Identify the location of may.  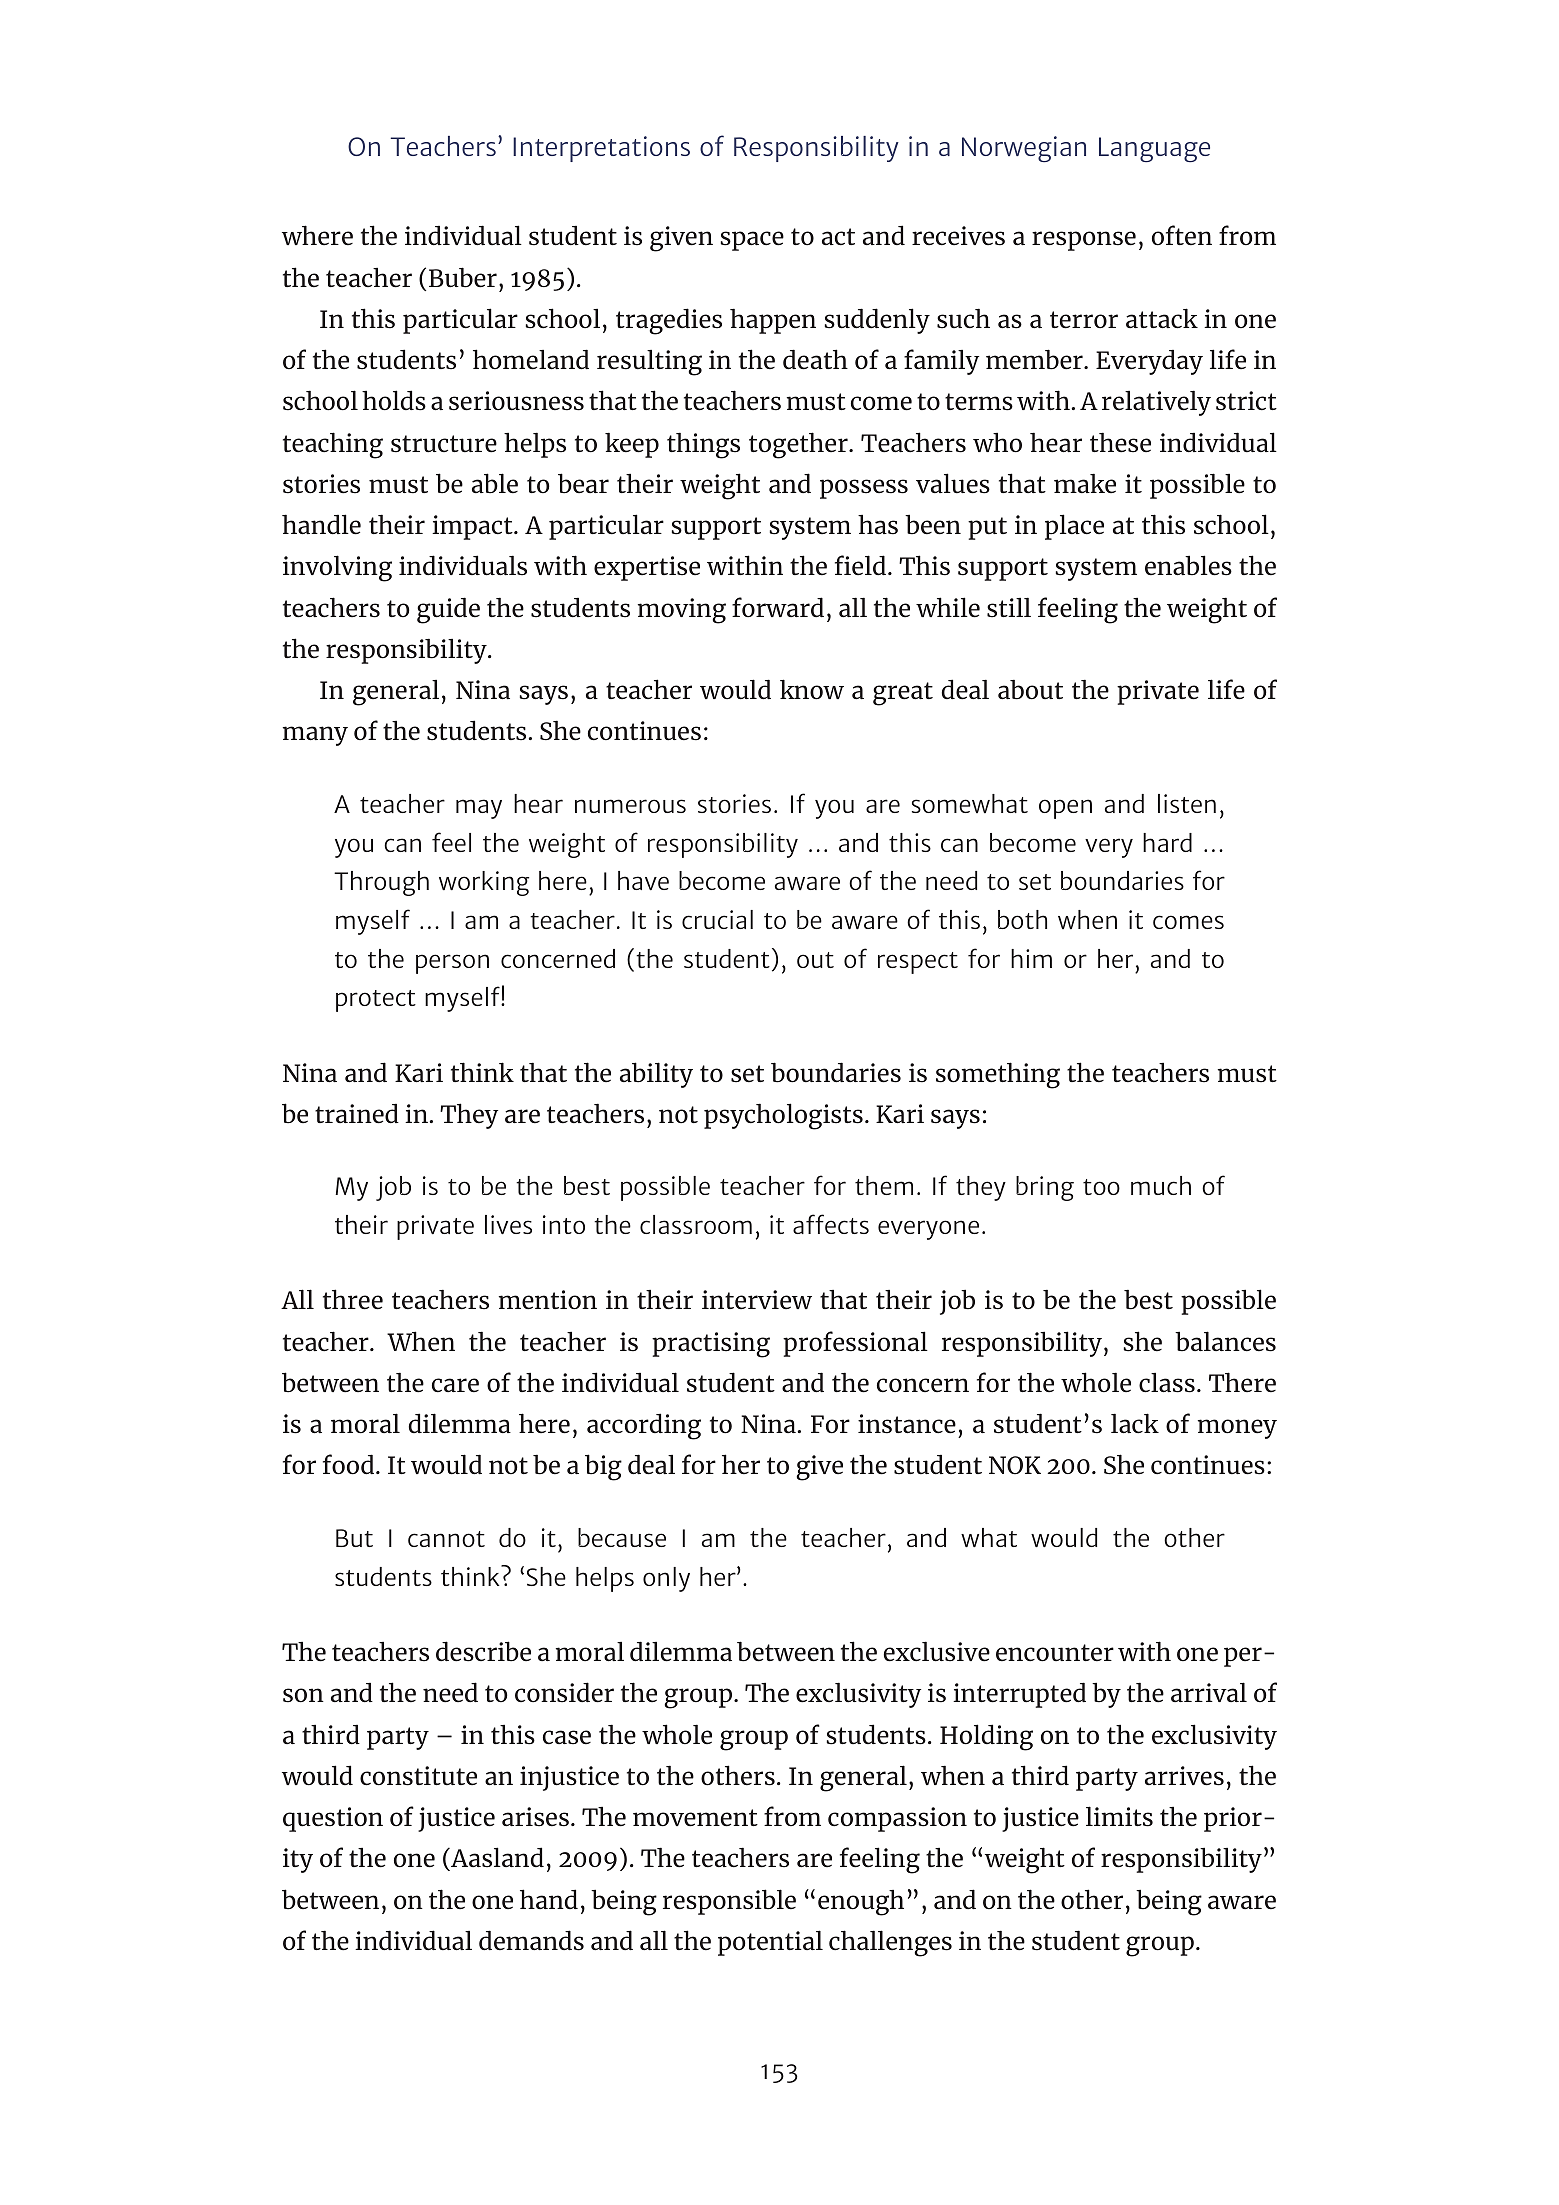
(479, 809).
